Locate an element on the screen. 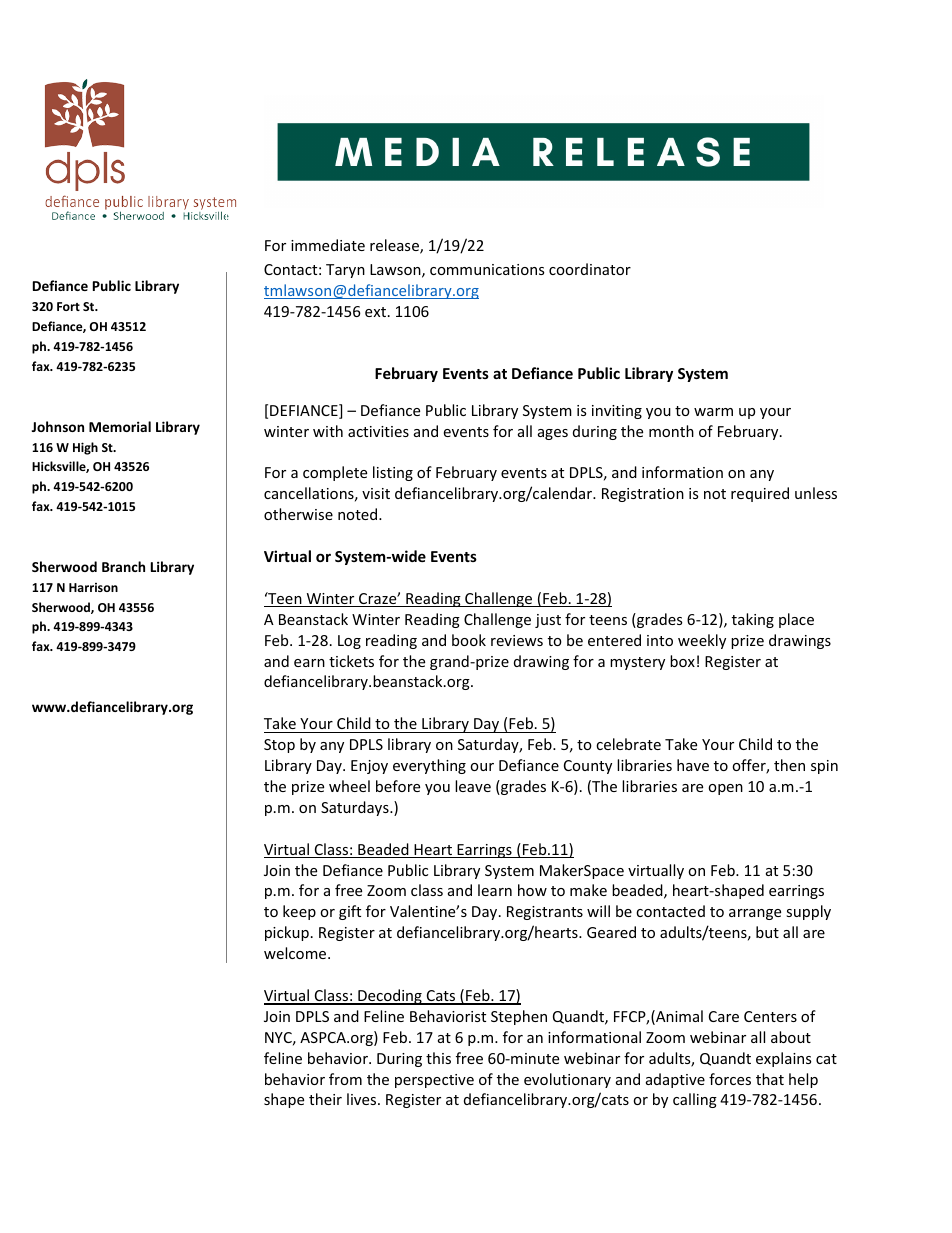  coordinator is located at coordinates (590, 269).
